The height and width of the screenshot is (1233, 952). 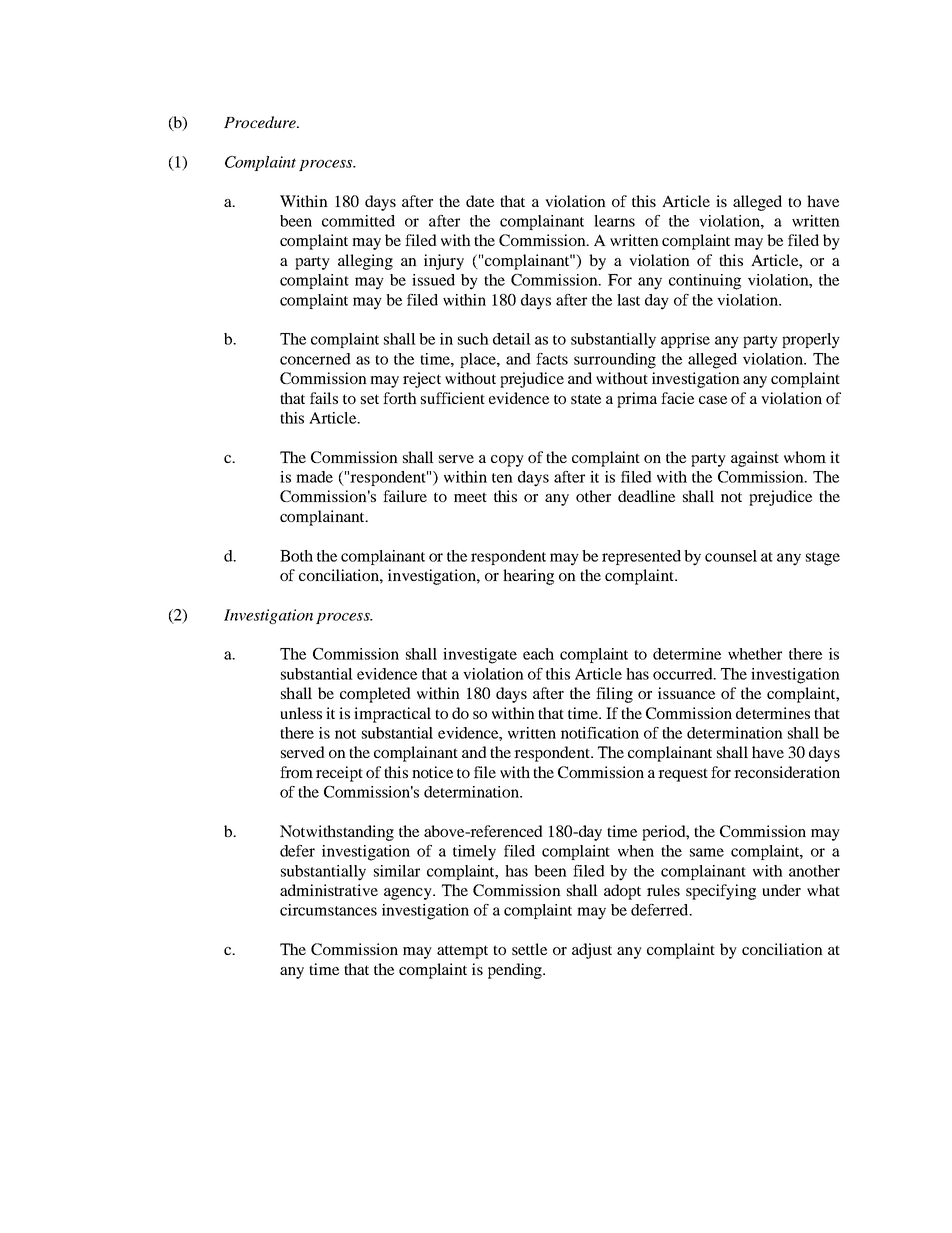 What do you see at coordinates (480, 201) in the screenshot?
I see `date` at bounding box center [480, 201].
